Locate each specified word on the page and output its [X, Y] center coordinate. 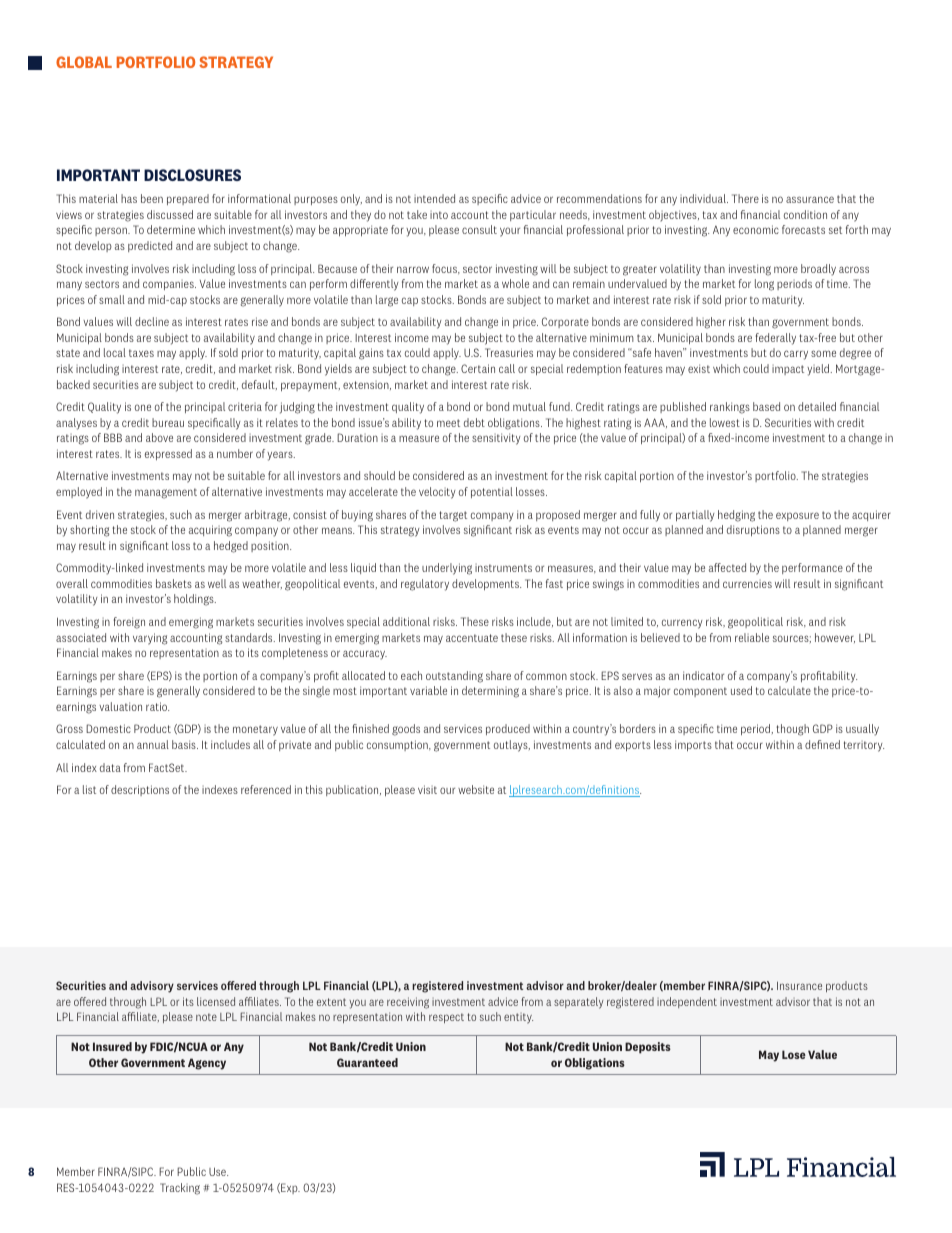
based [766, 406]
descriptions [140, 790]
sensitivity [496, 439]
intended [434, 198]
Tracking [180, 1189]
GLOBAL [84, 62]
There [745, 198]
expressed [168, 454]
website [476, 789]
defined [822, 744]
